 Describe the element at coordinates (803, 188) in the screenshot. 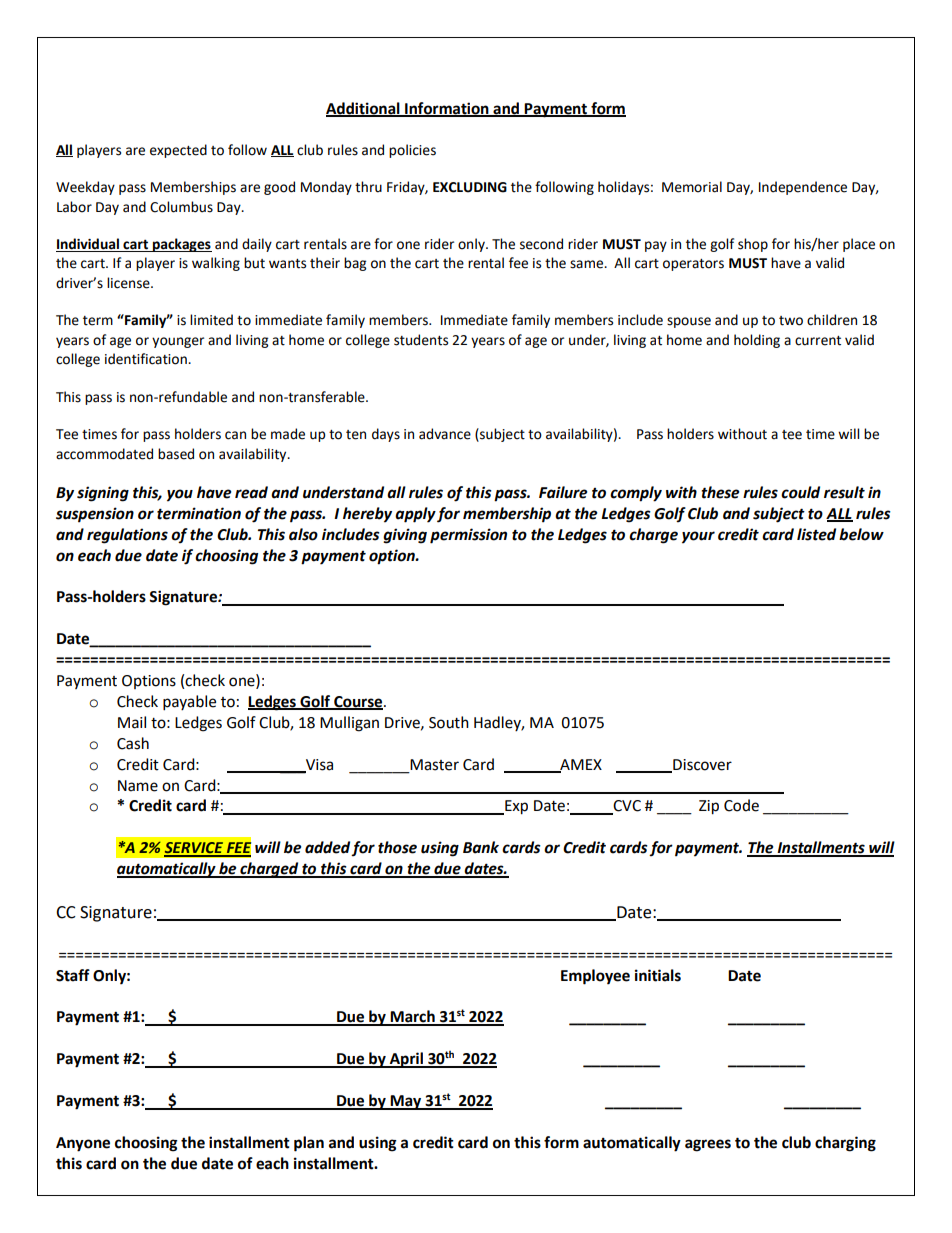

I see `Independence` at that location.
